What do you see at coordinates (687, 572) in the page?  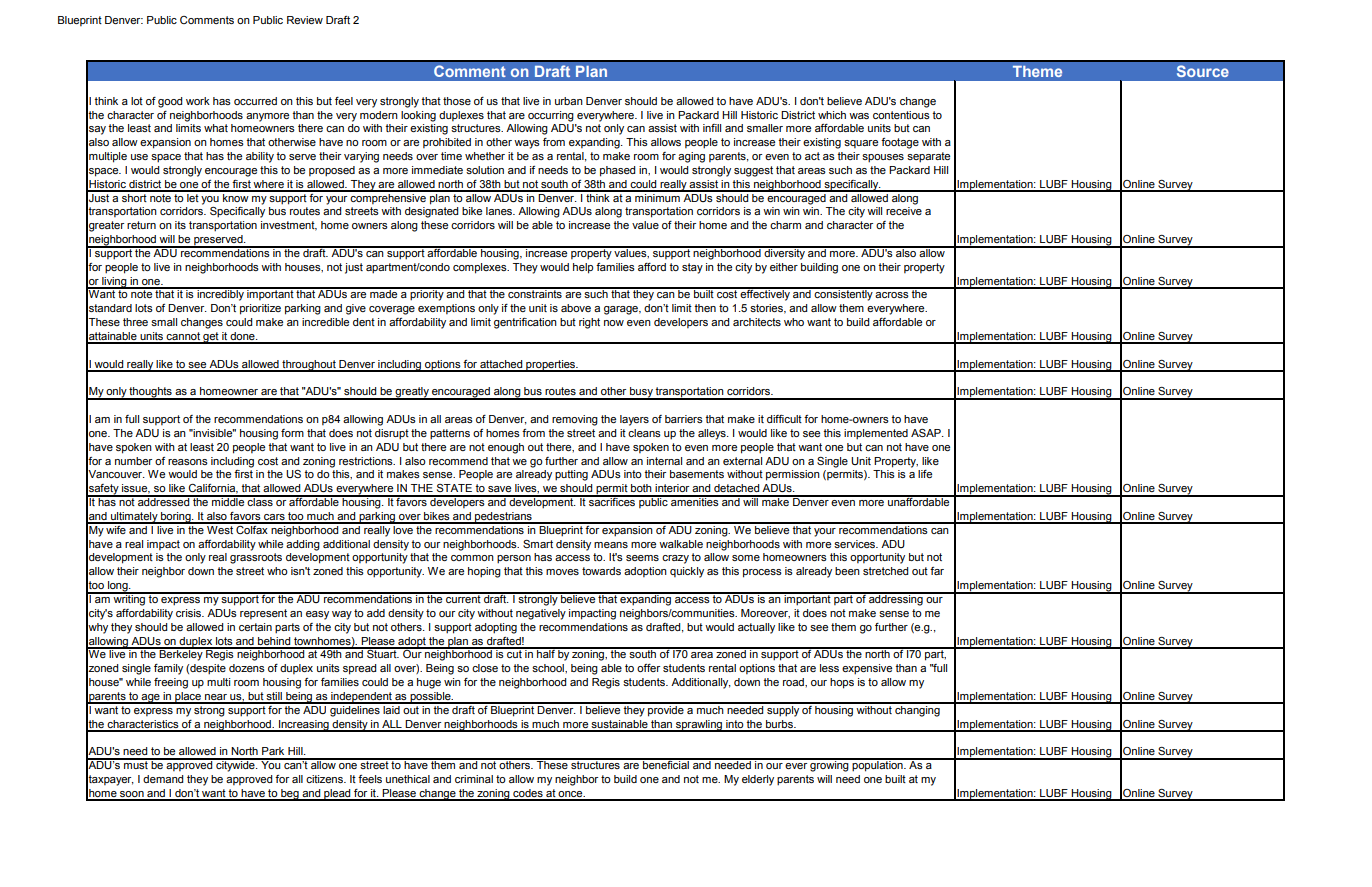 I see `quickly` at bounding box center [687, 572].
